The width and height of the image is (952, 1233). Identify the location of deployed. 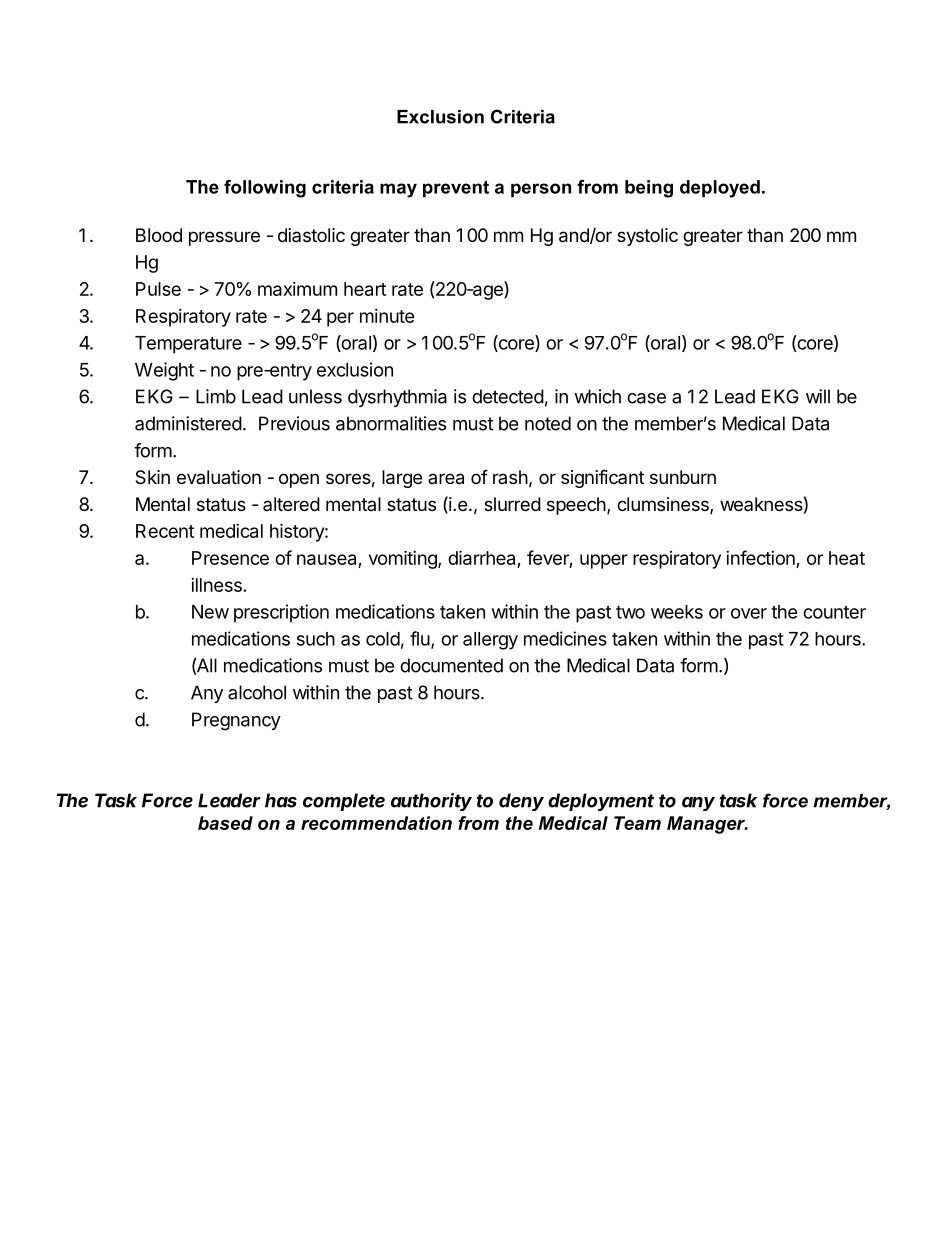
(720, 189).
